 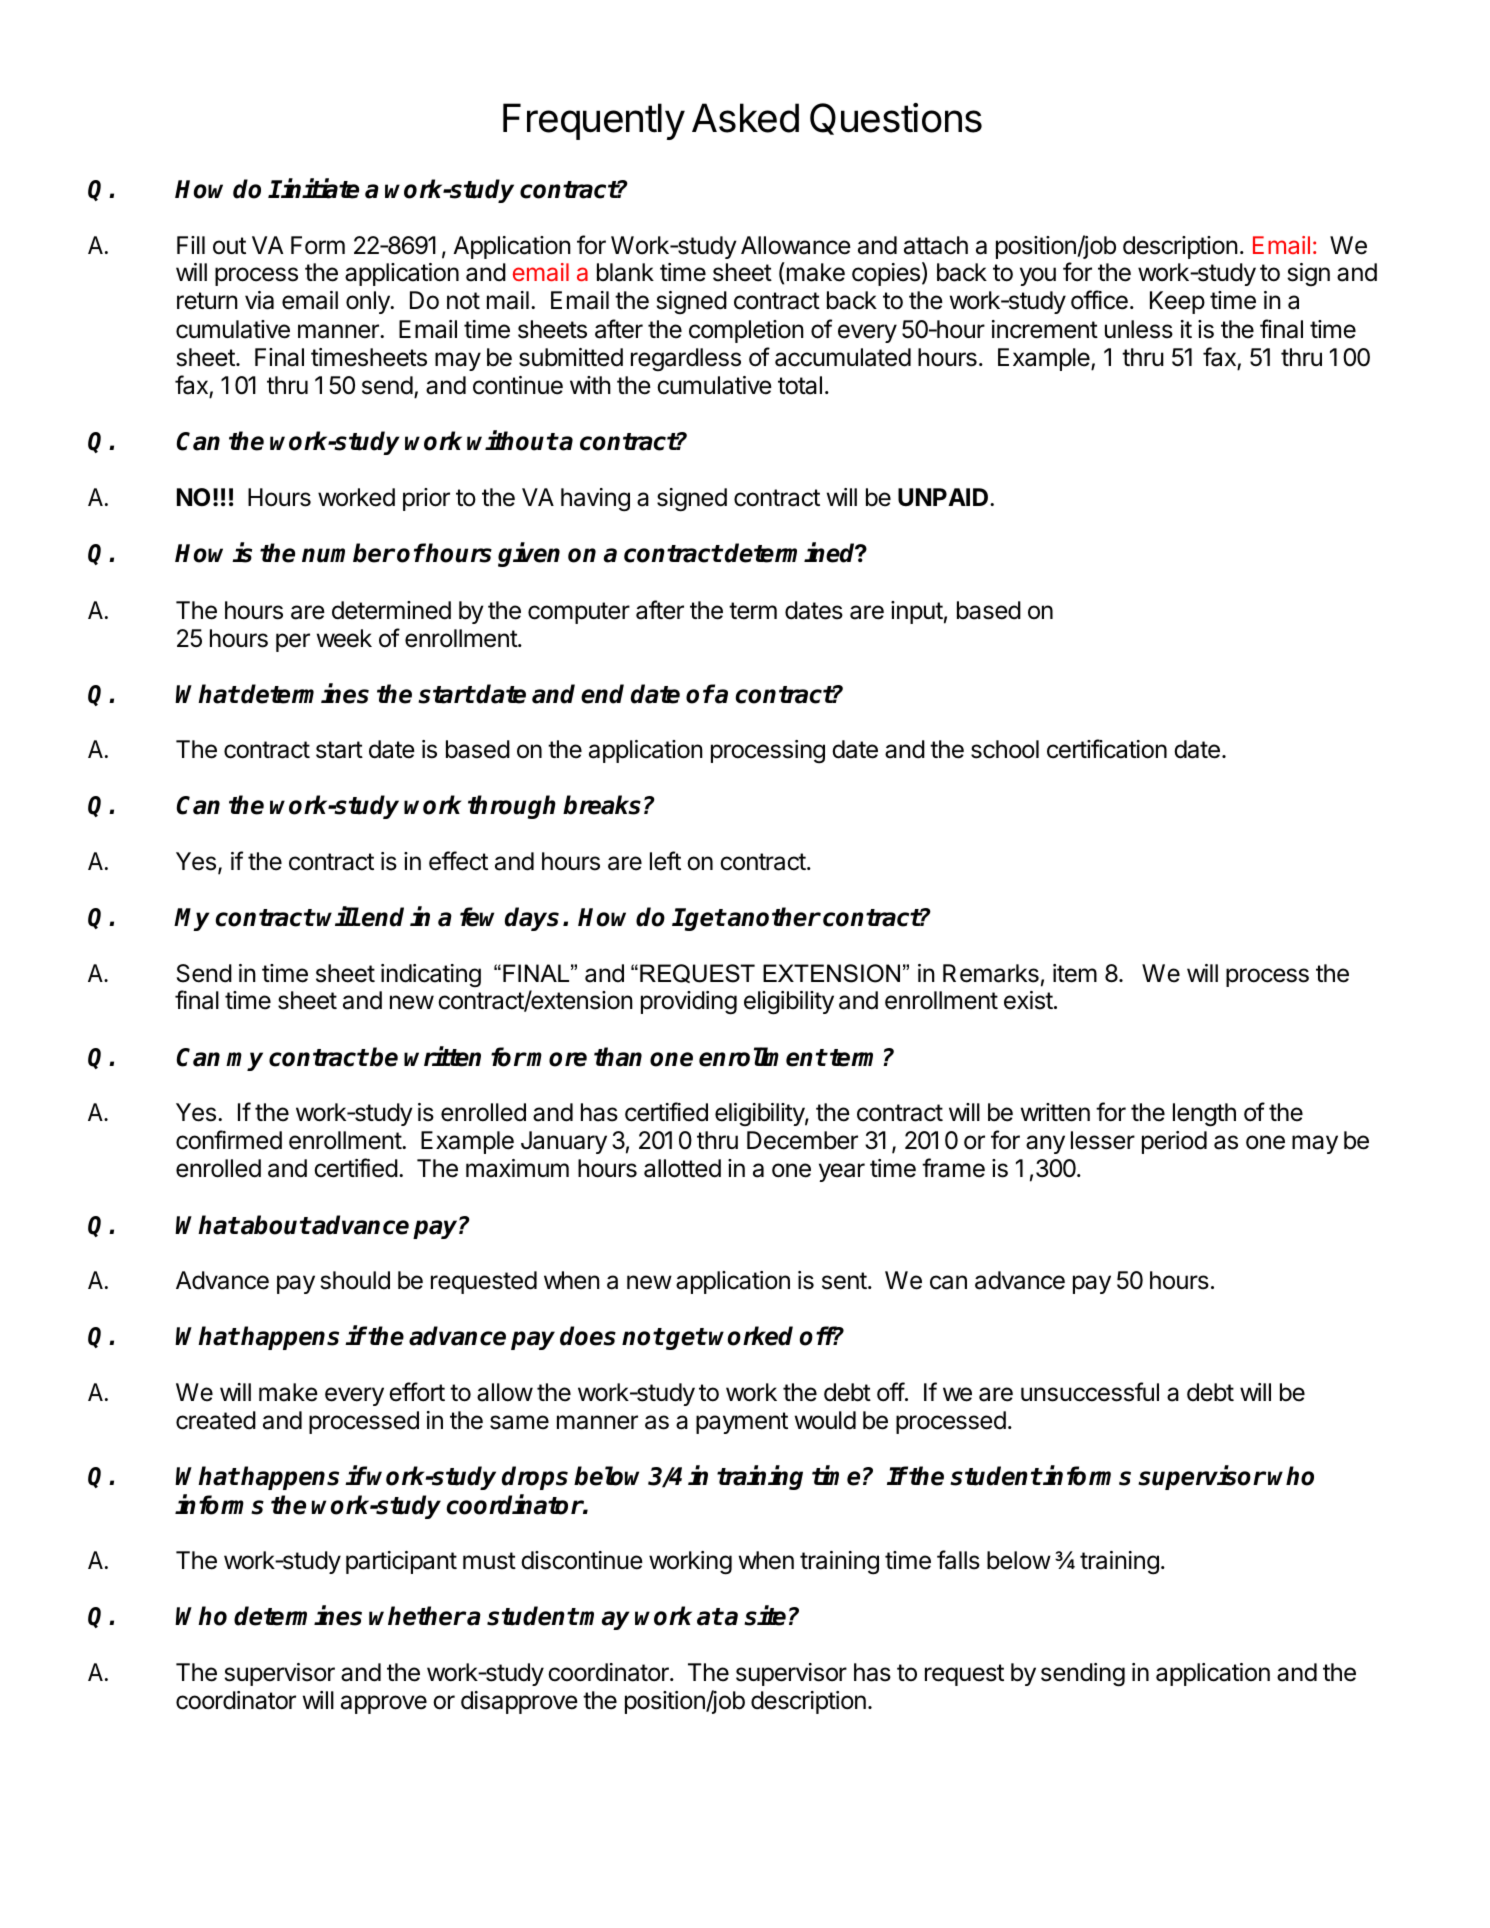 I want to click on Fill, so click(x=191, y=245).
